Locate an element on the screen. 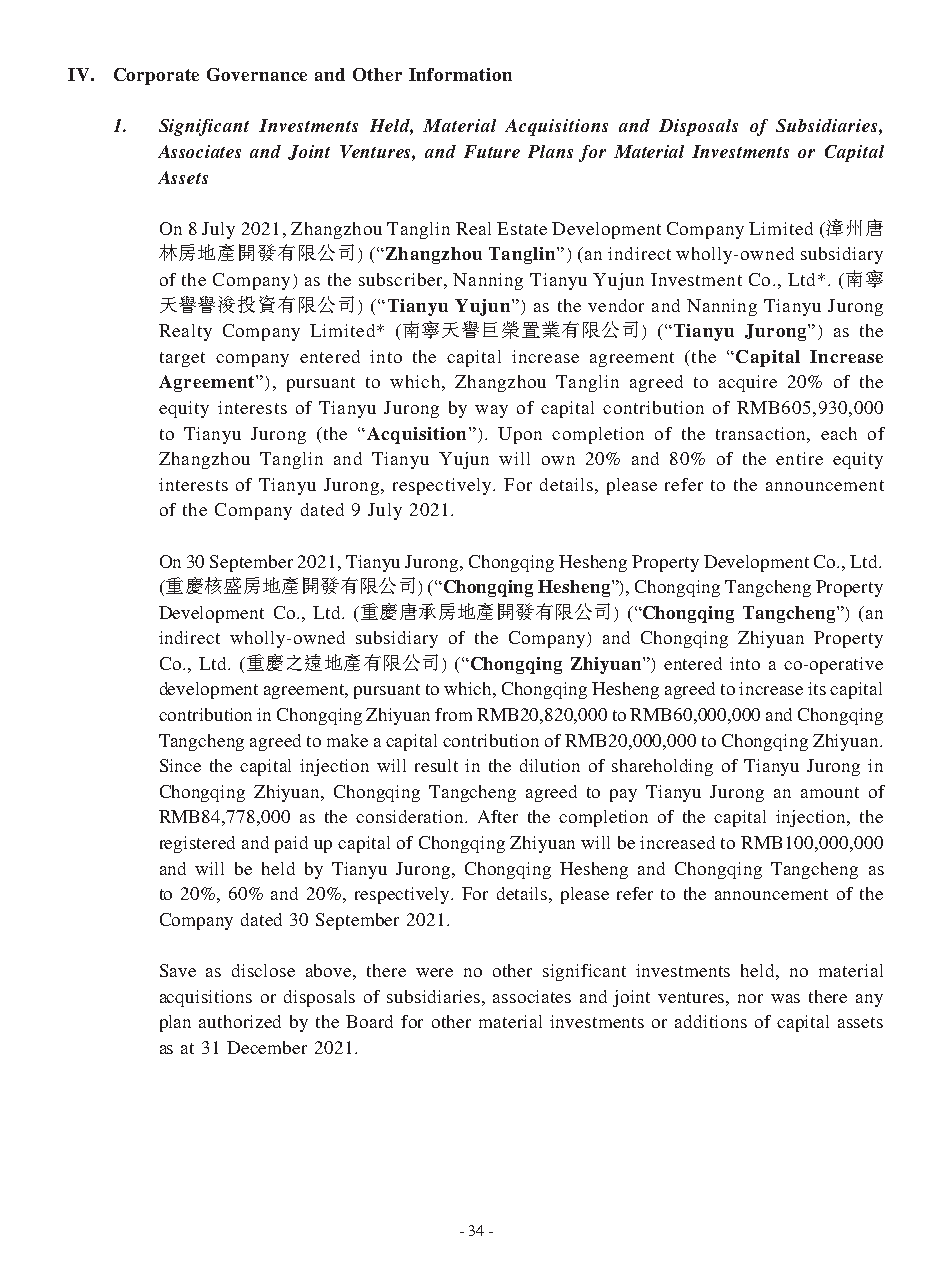  authorized is located at coordinates (240, 1021).
